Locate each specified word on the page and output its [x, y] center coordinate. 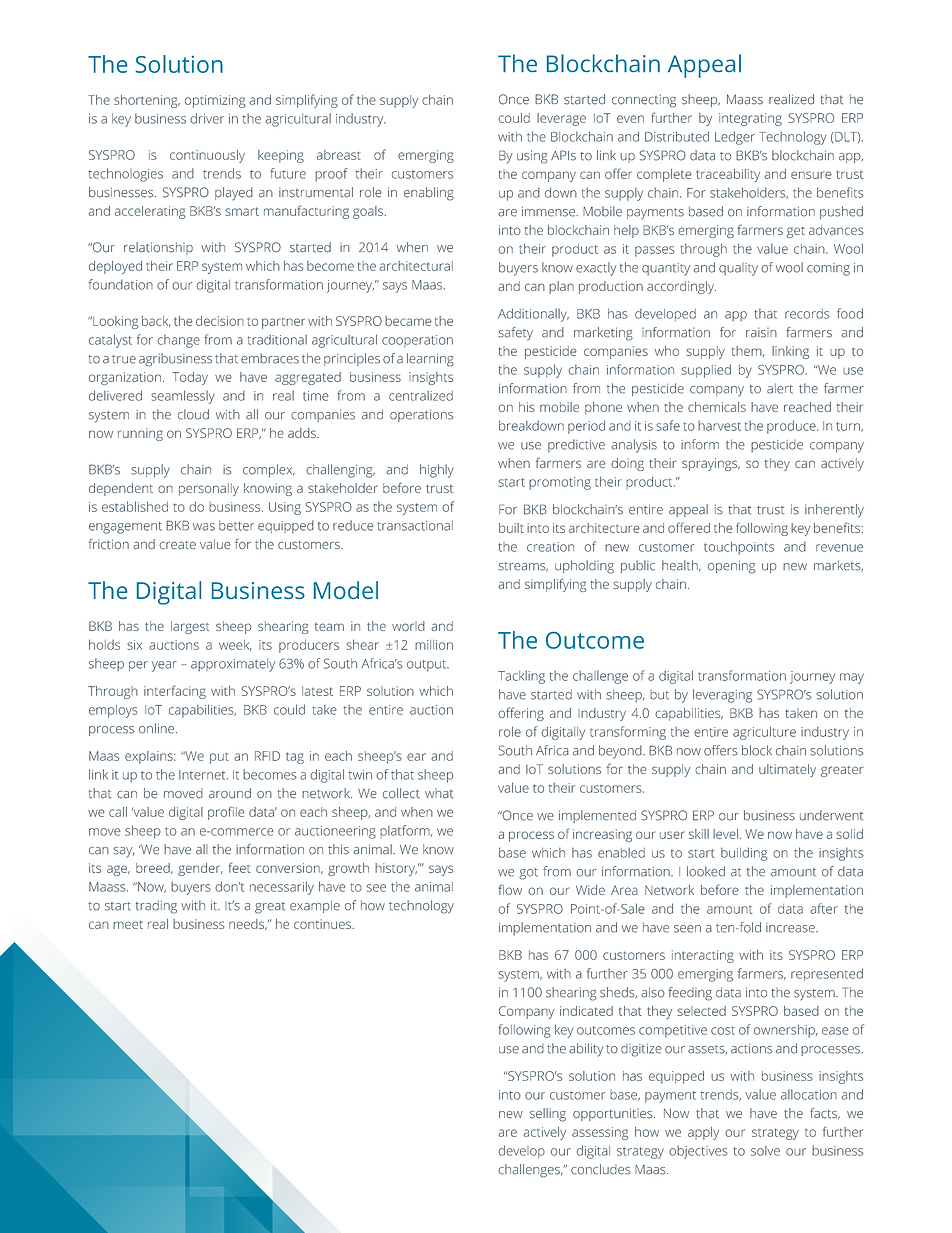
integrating [750, 119]
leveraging [722, 696]
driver [207, 118]
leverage [561, 119]
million [434, 645]
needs [247, 924]
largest [190, 627]
